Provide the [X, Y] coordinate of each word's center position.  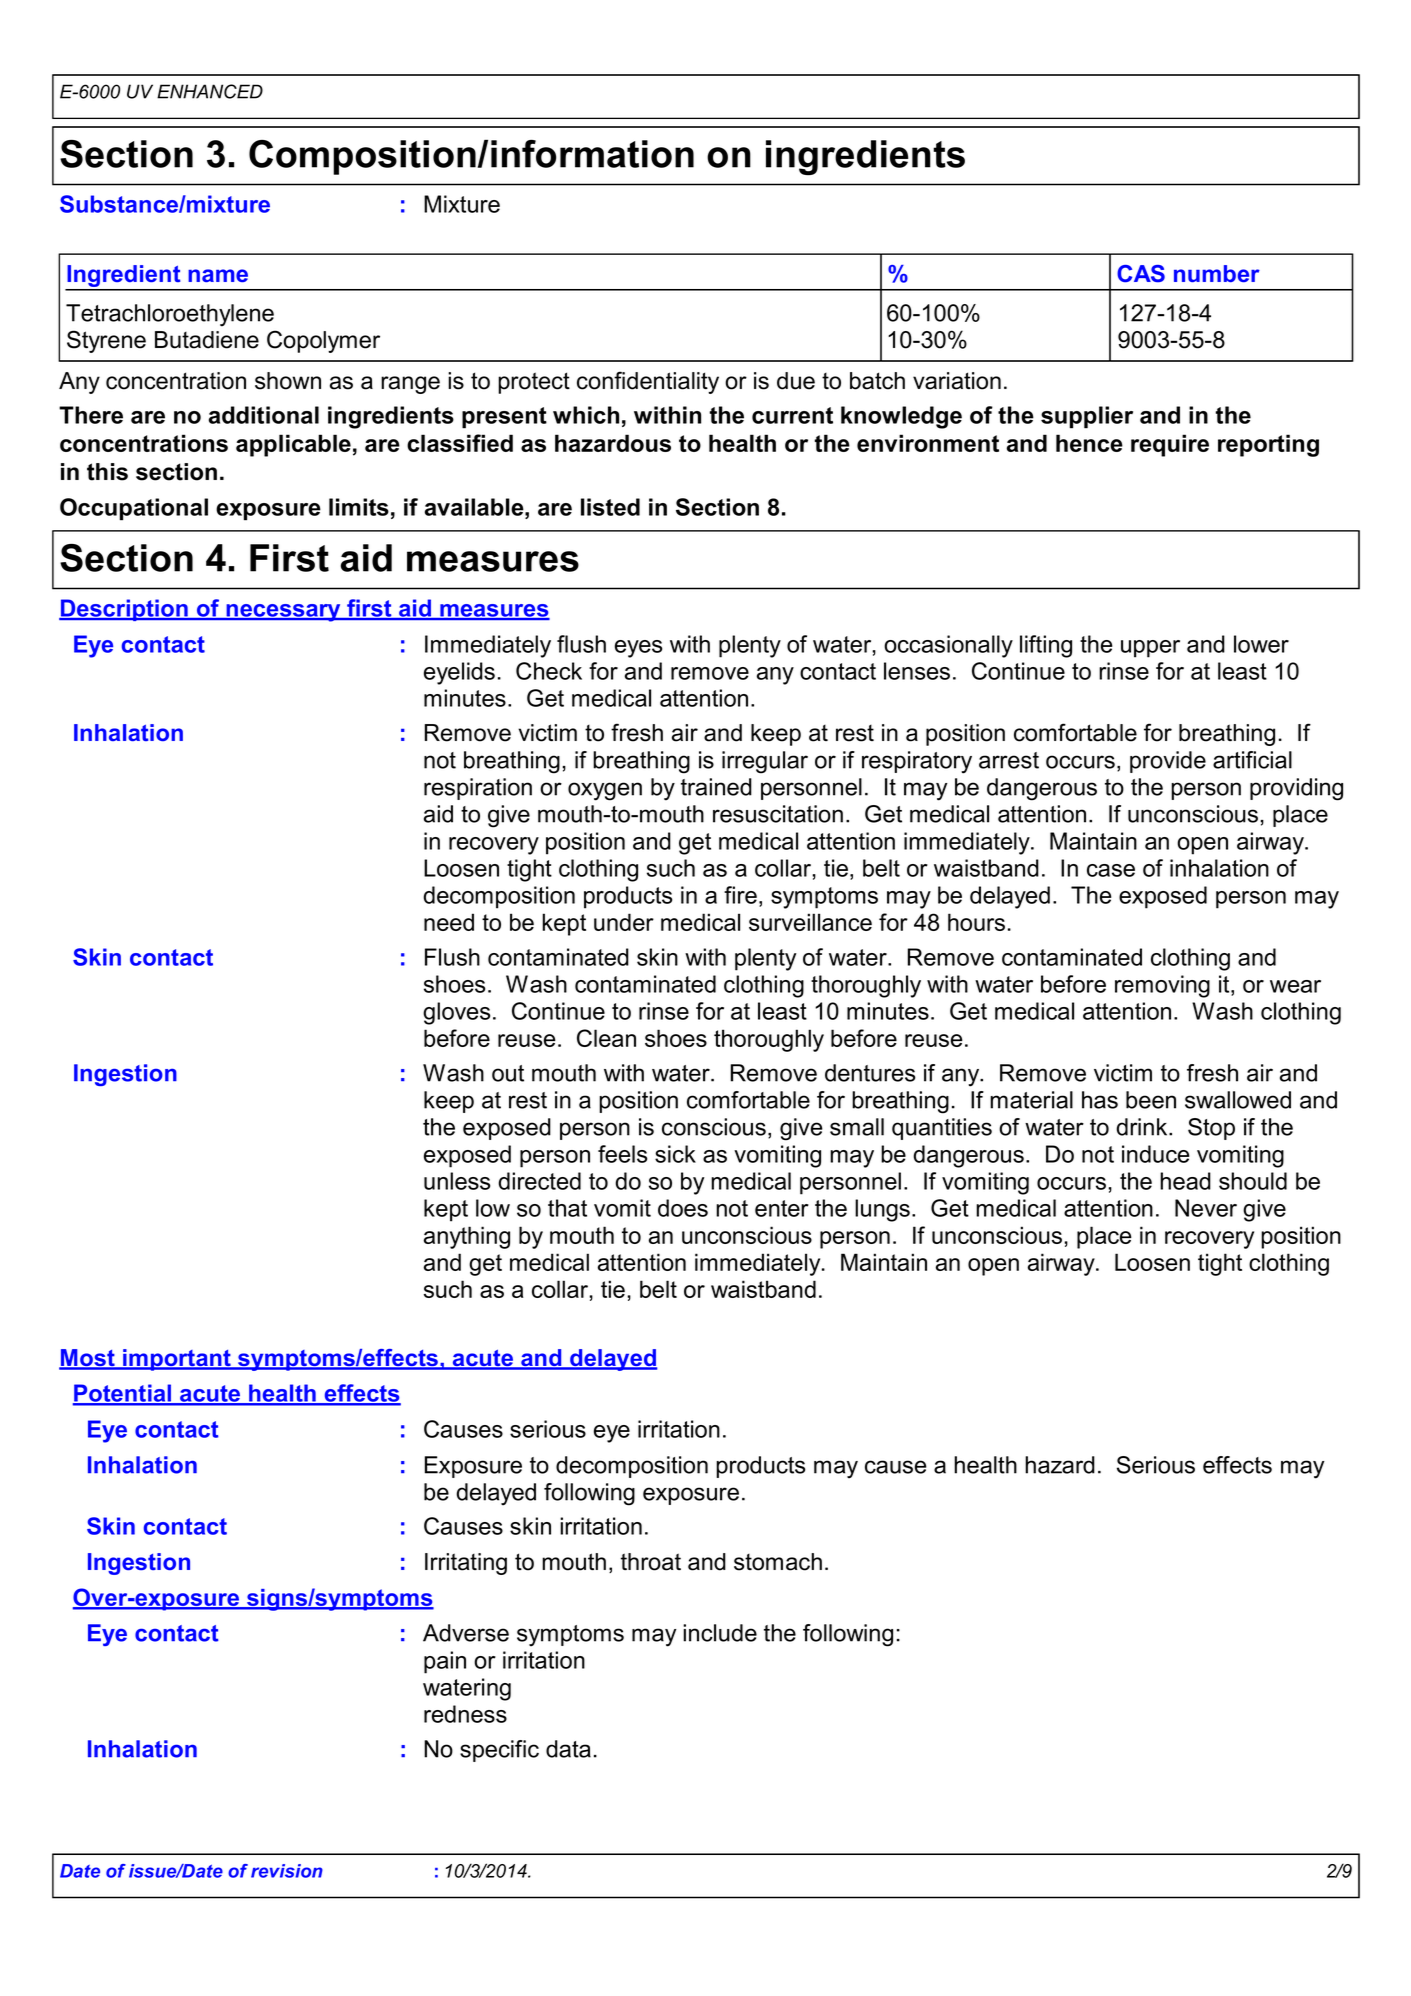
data [568, 1749]
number [1217, 273]
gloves [456, 1013]
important [177, 1360]
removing [1162, 986]
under [624, 922]
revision [287, 1871]
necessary [283, 613]
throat [651, 1562]
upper [1150, 649]
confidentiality [648, 382]
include [720, 1633]
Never [1206, 1208]
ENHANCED [210, 91]
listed [610, 507]
